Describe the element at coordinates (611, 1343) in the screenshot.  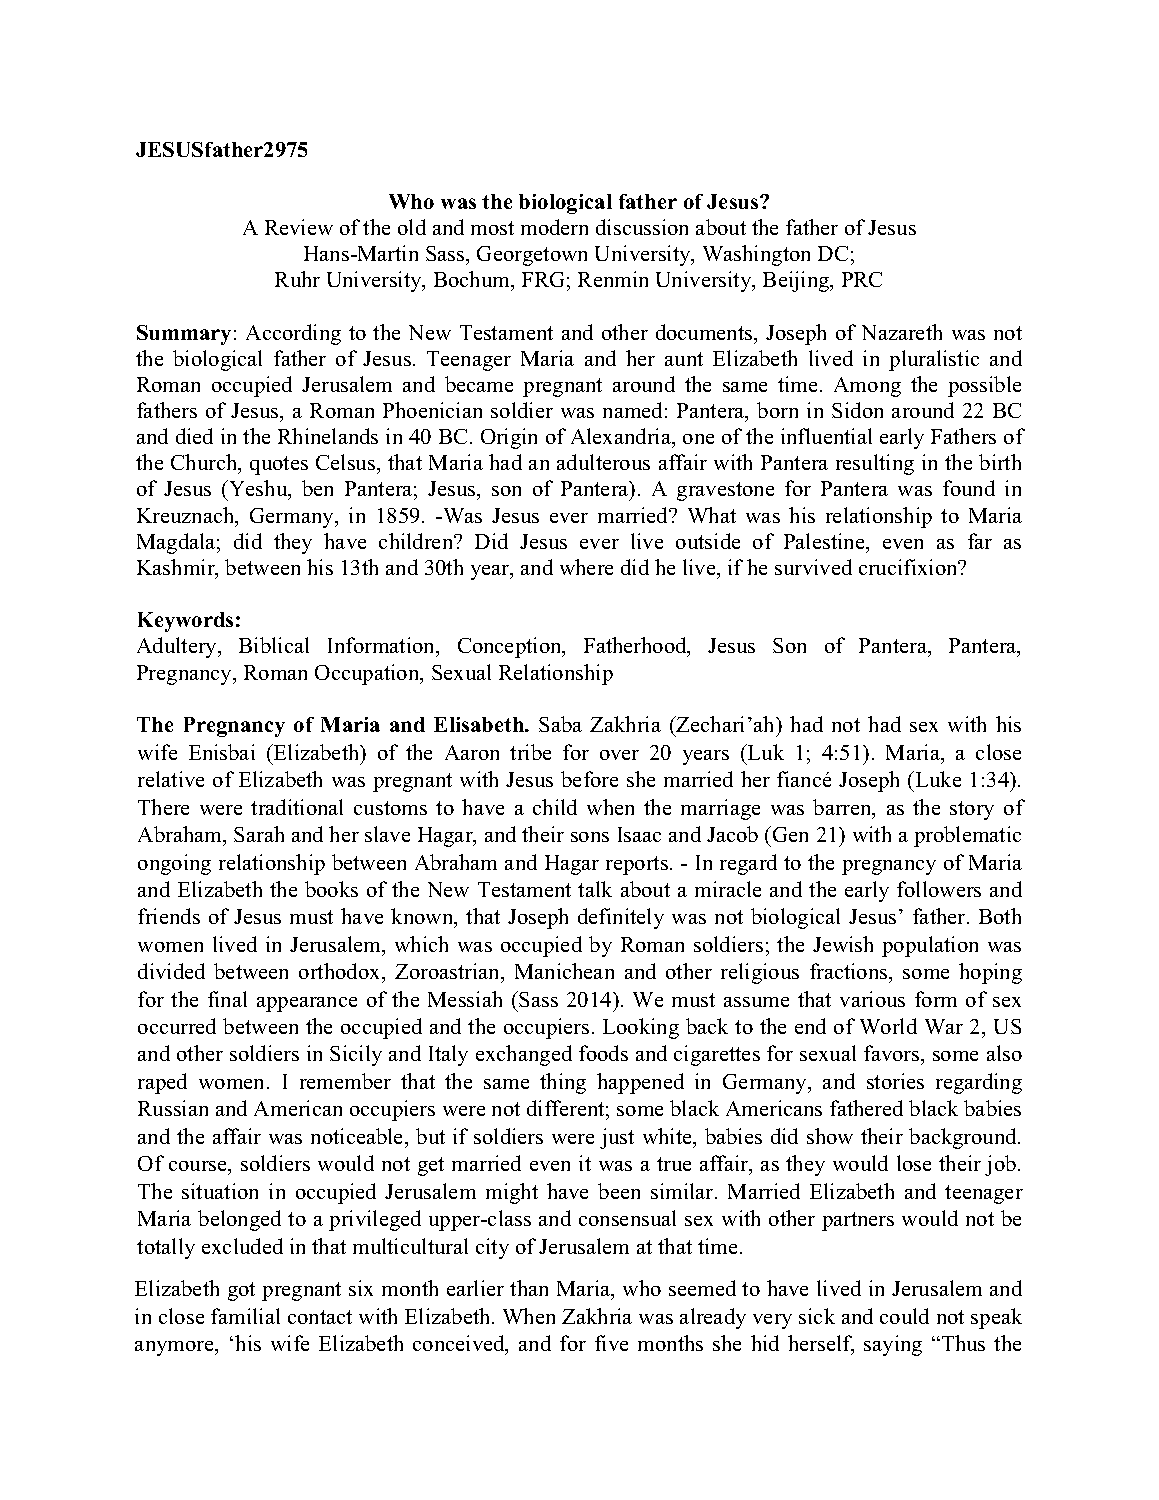
I see `five` at that location.
